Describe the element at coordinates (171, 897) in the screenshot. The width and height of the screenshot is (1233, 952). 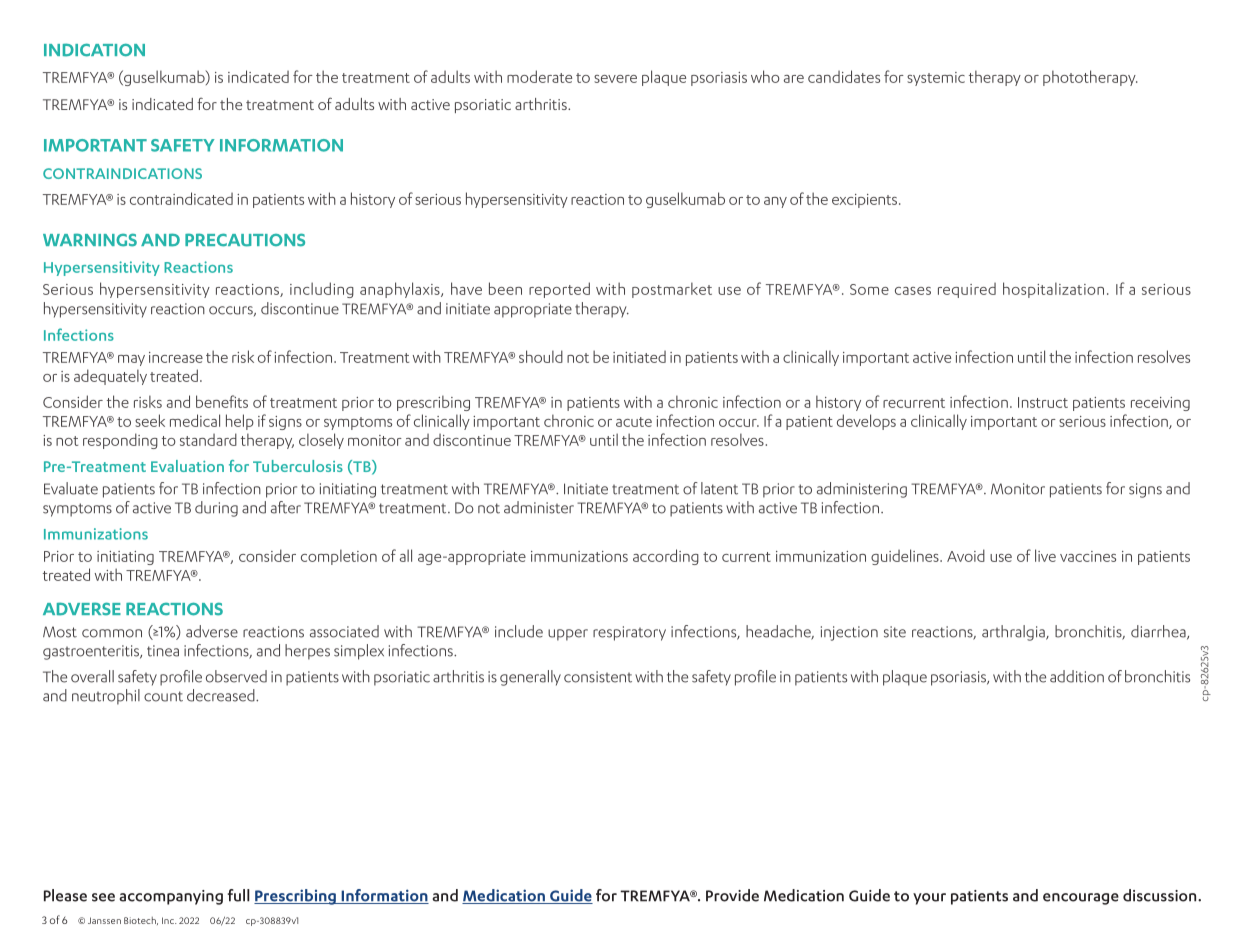
I see `accompanying` at that location.
